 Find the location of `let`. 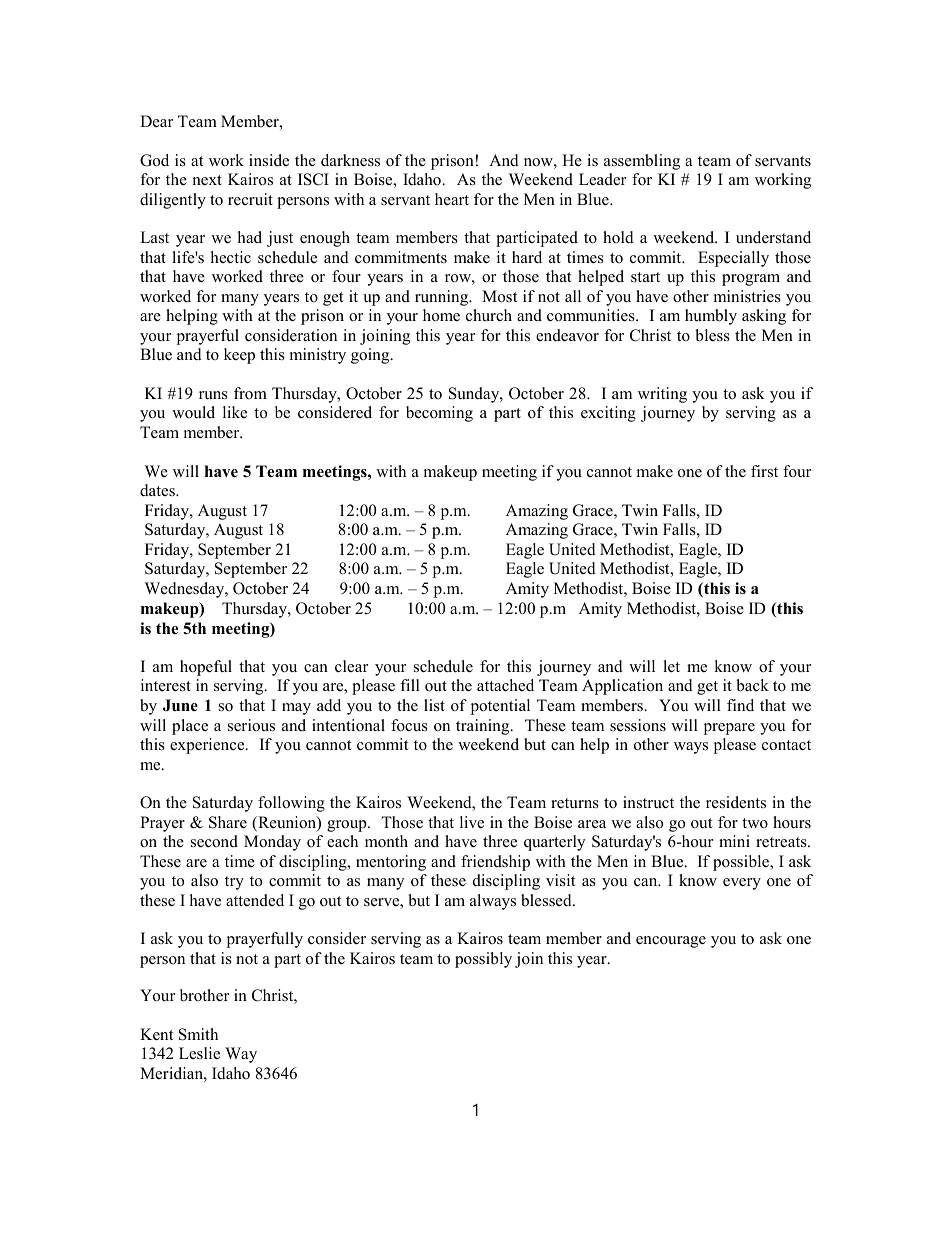

let is located at coordinates (671, 666).
